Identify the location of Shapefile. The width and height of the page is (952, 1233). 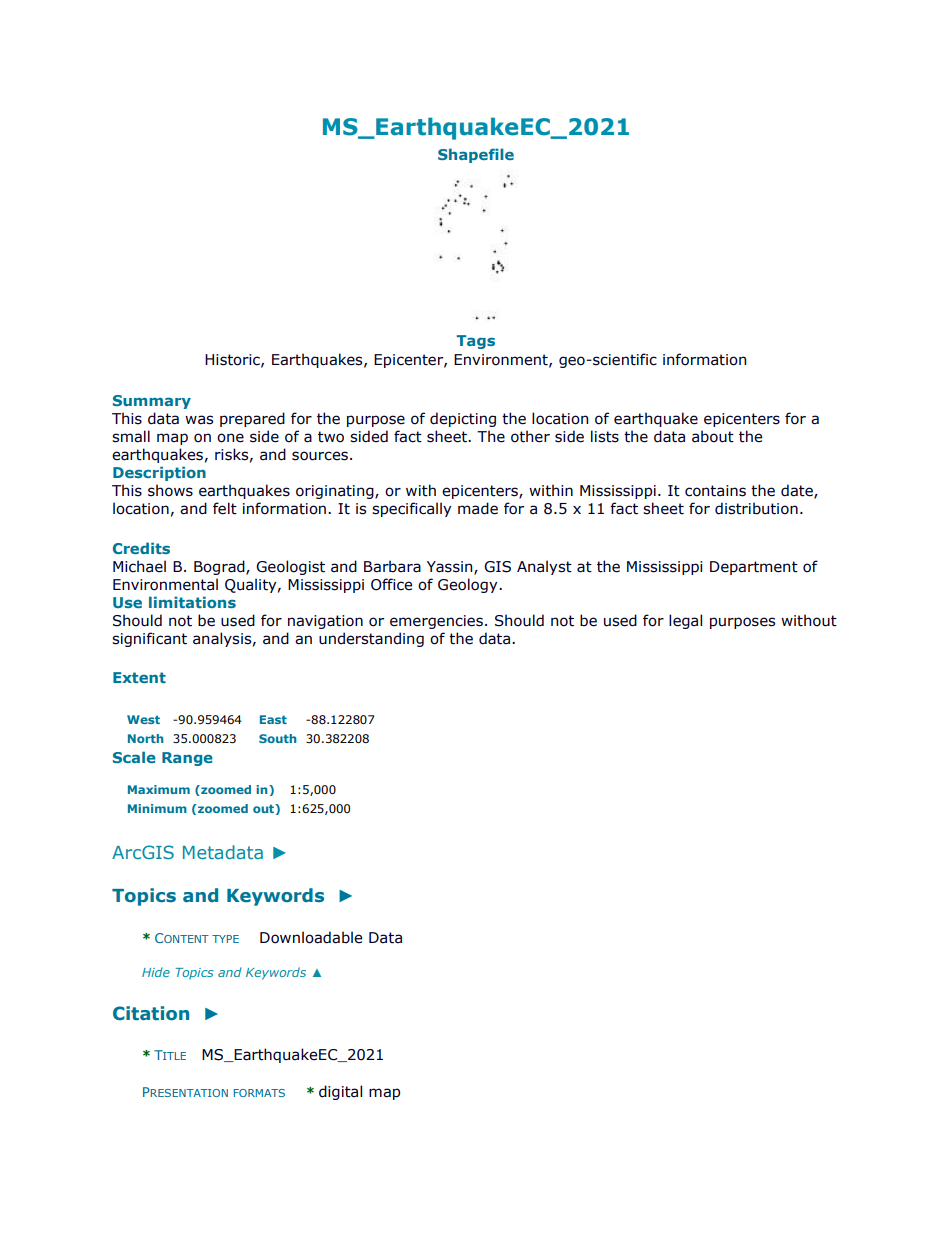
(476, 155).
